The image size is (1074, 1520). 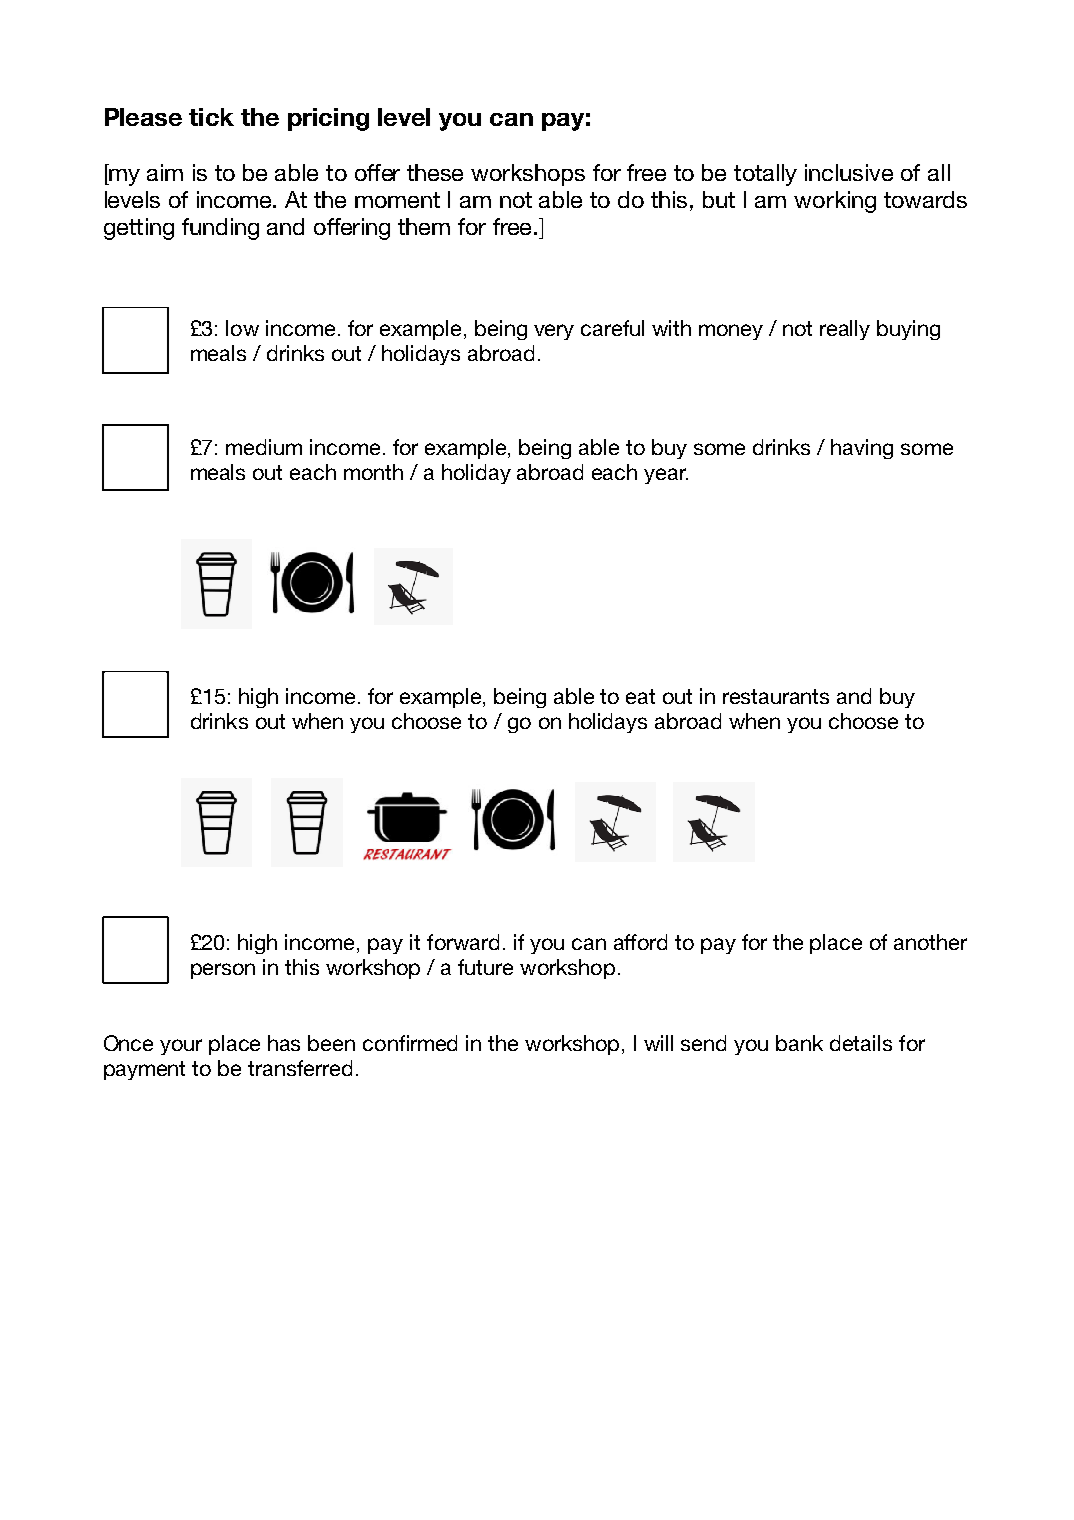 I want to click on inclusive, so click(x=849, y=172).
